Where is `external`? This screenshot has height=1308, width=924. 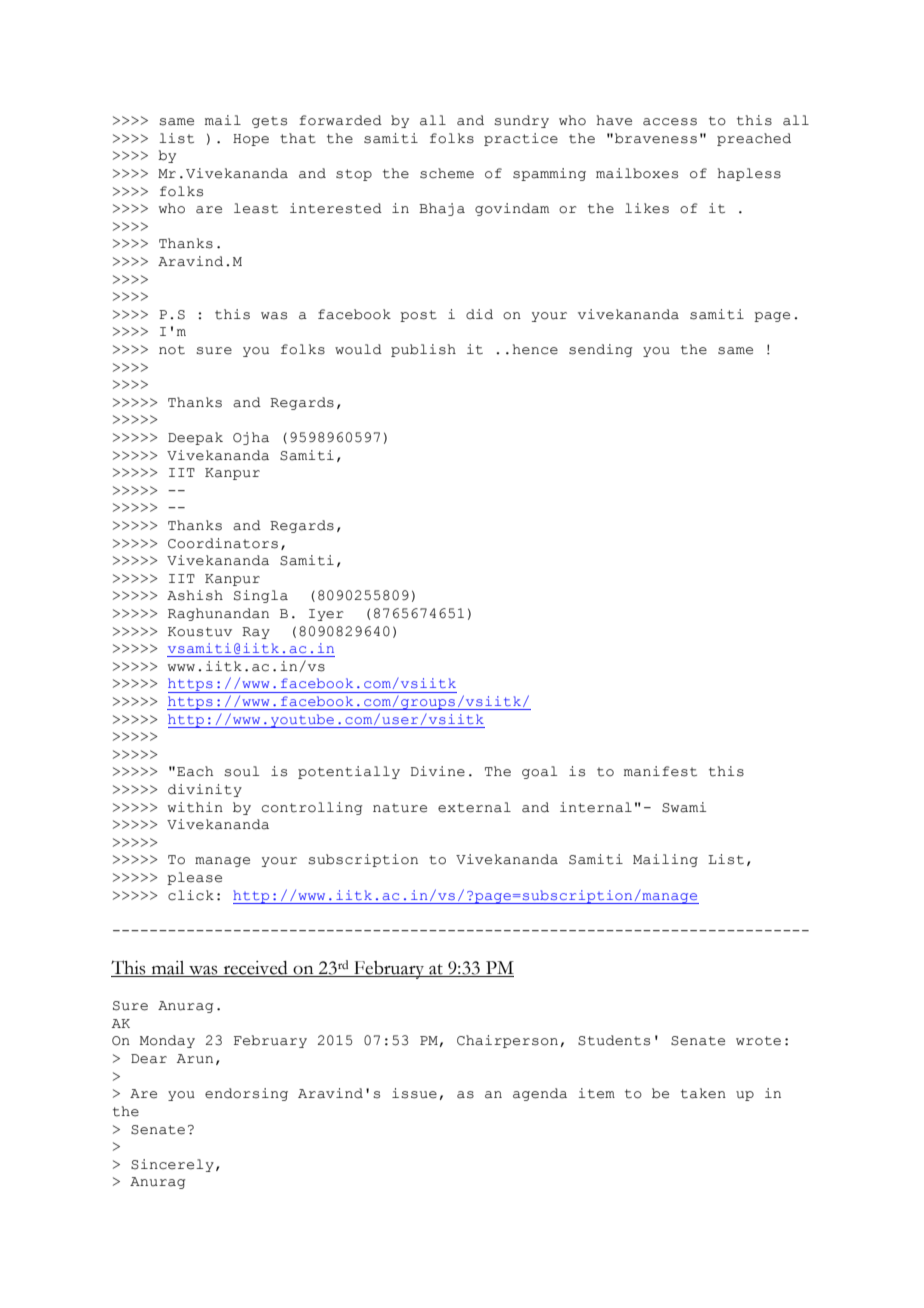
external is located at coordinates (474, 807).
